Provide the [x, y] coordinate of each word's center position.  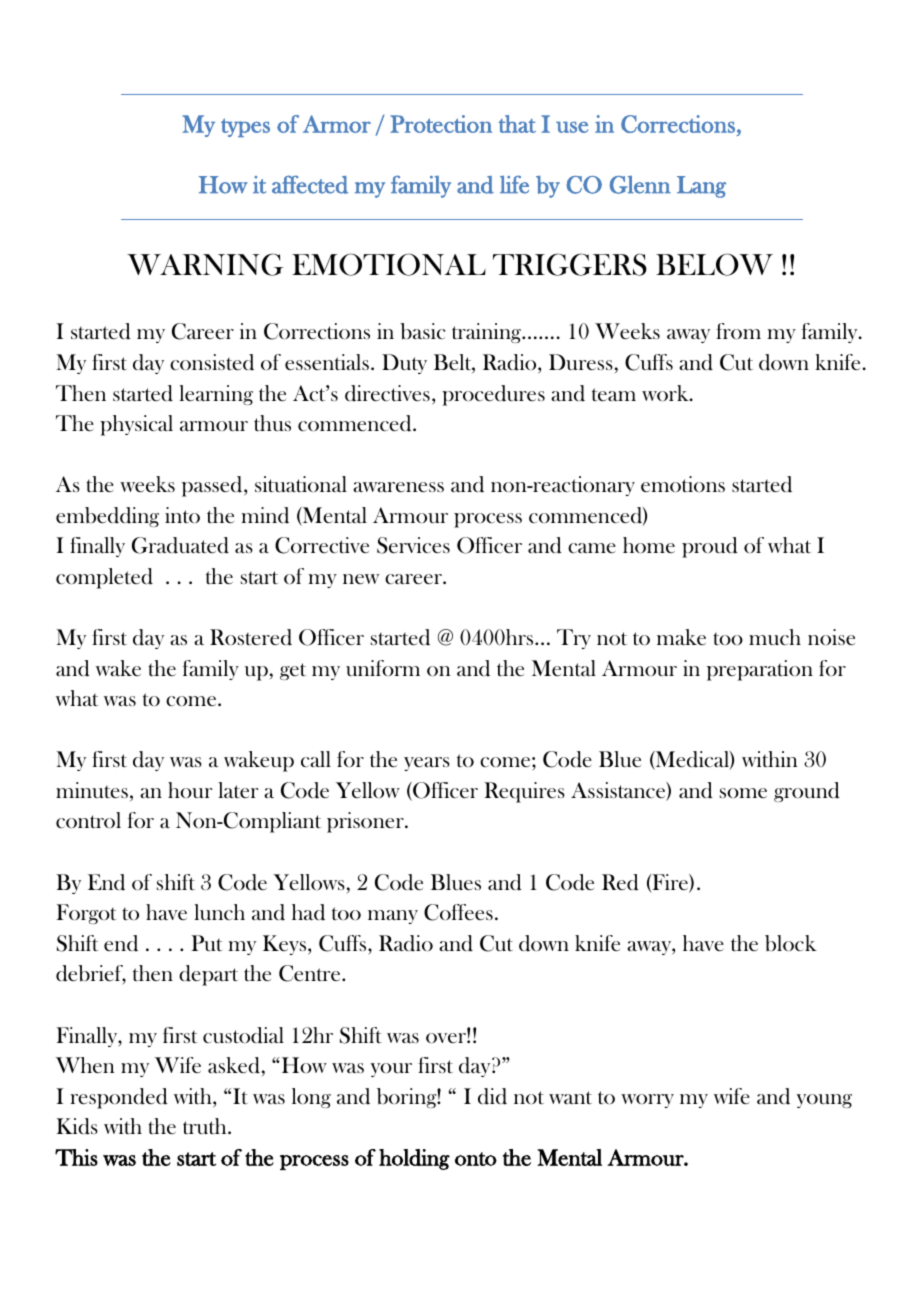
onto [476, 1159]
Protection [441, 124]
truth [206, 1126]
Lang [701, 187]
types [245, 127]
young [824, 1101]
